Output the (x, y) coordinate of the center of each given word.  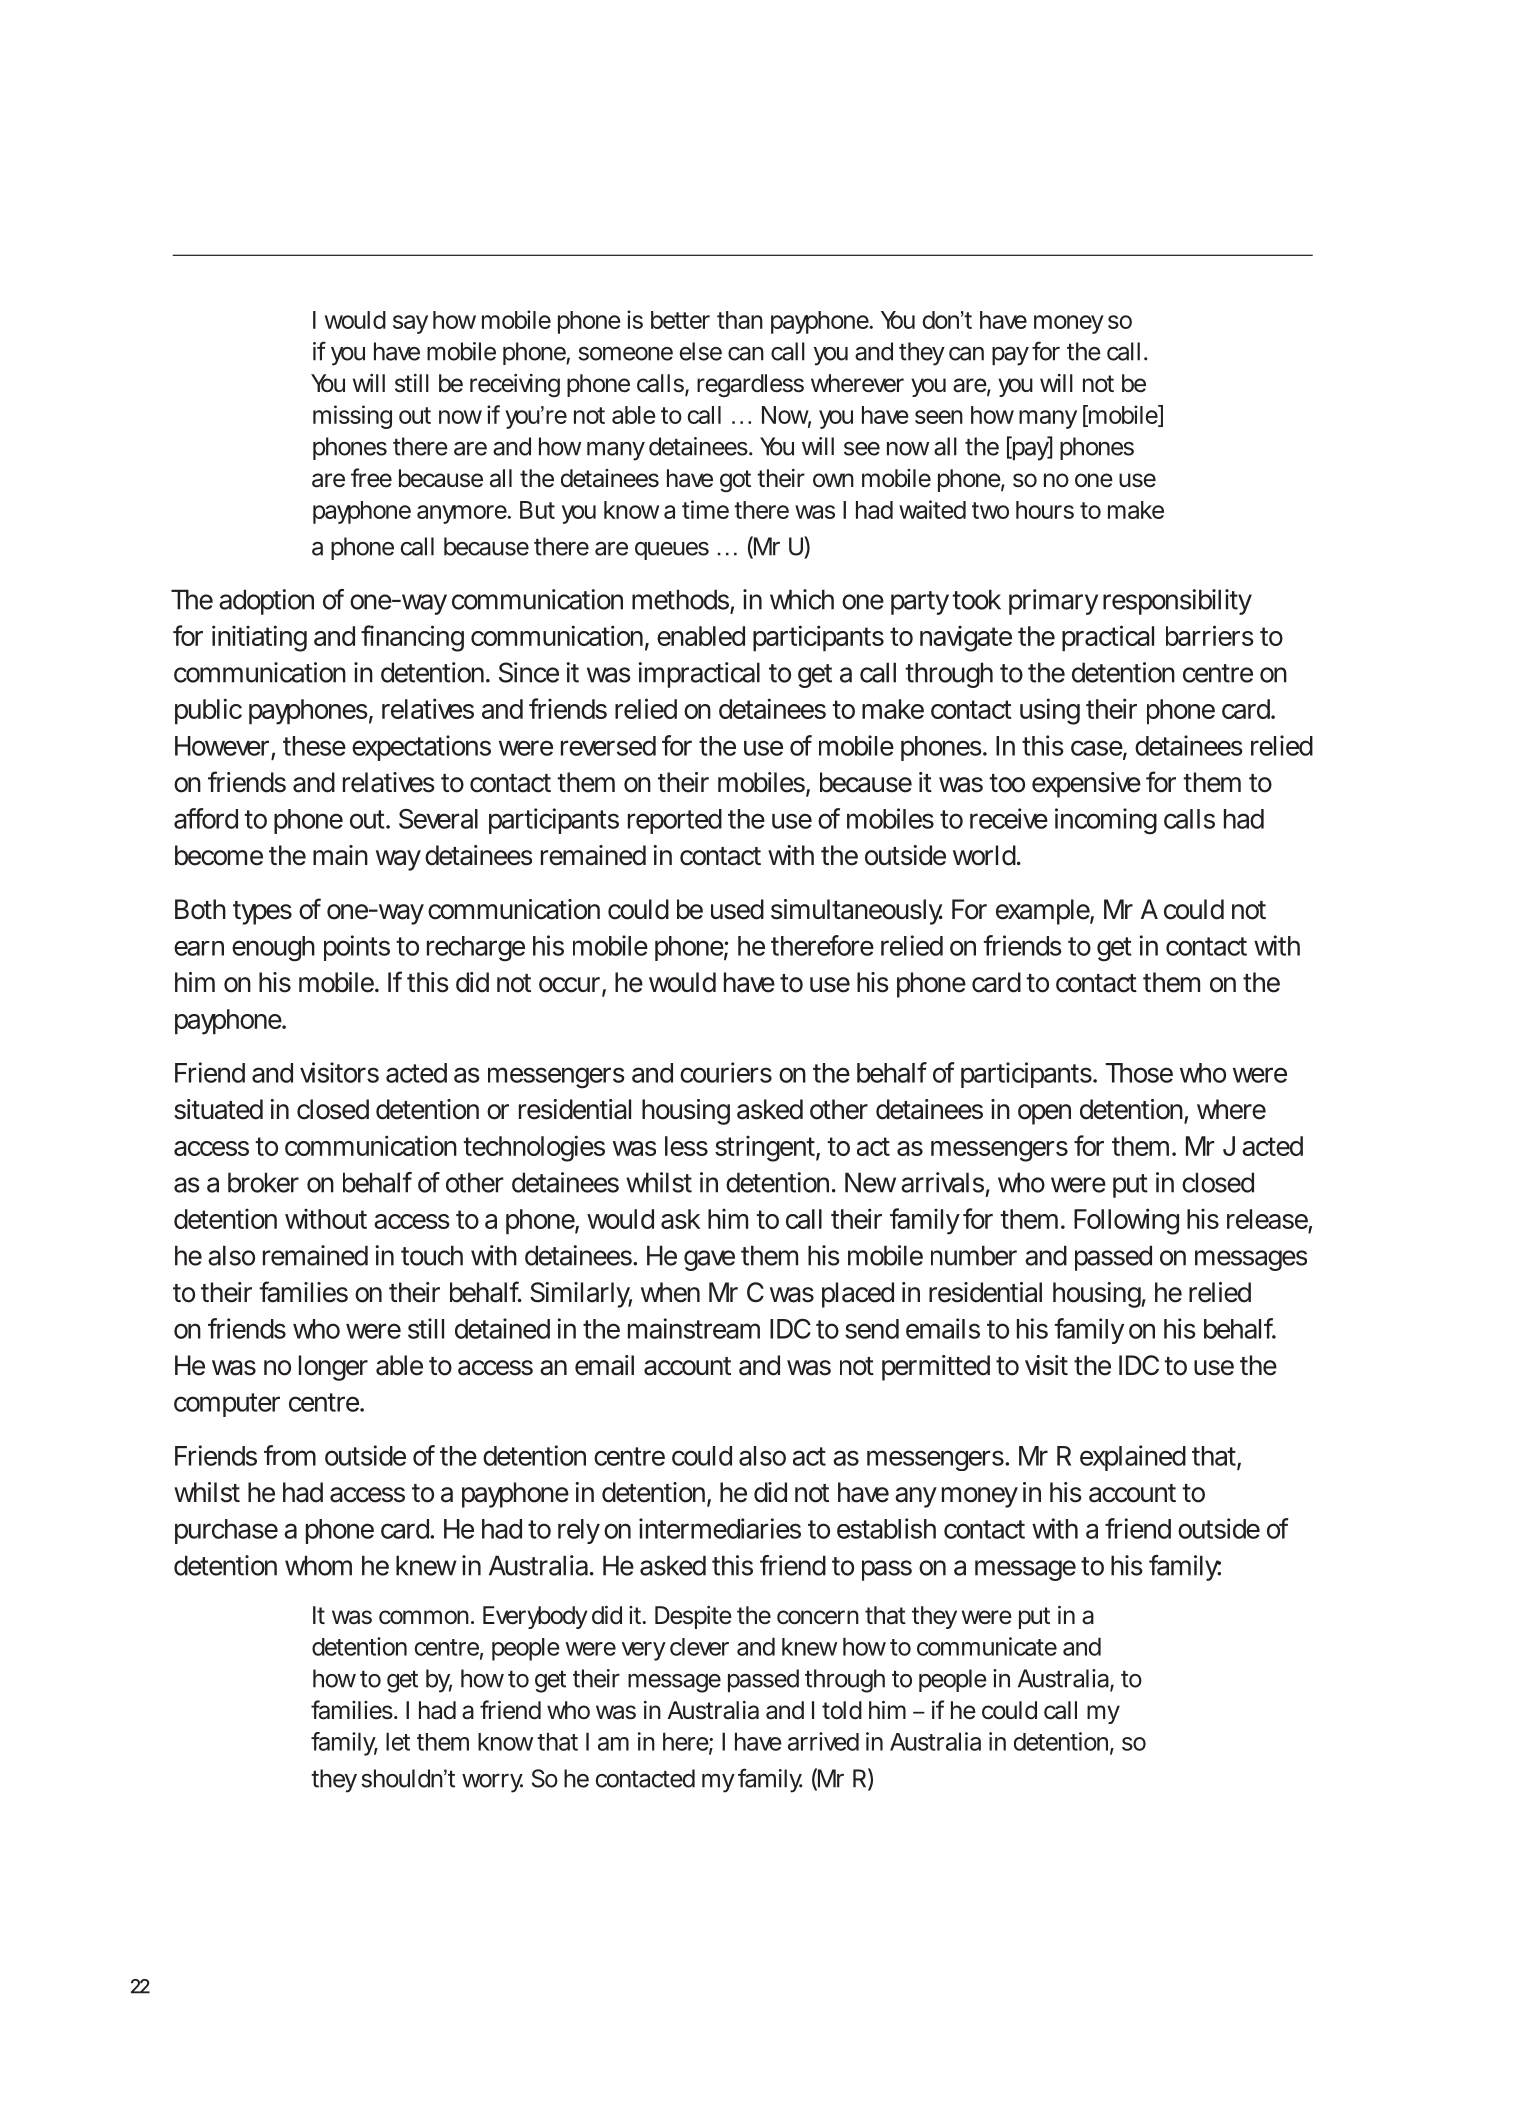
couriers (726, 1072)
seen (939, 417)
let (398, 1741)
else (700, 351)
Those (1139, 1073)
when (670, 1292)
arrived (823, 1741)
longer (333, 1368)
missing (352, 417)
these (314, 746)
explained (1133, 1458)
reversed (608, 746)
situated (218, 1109)
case (1097, 749)
